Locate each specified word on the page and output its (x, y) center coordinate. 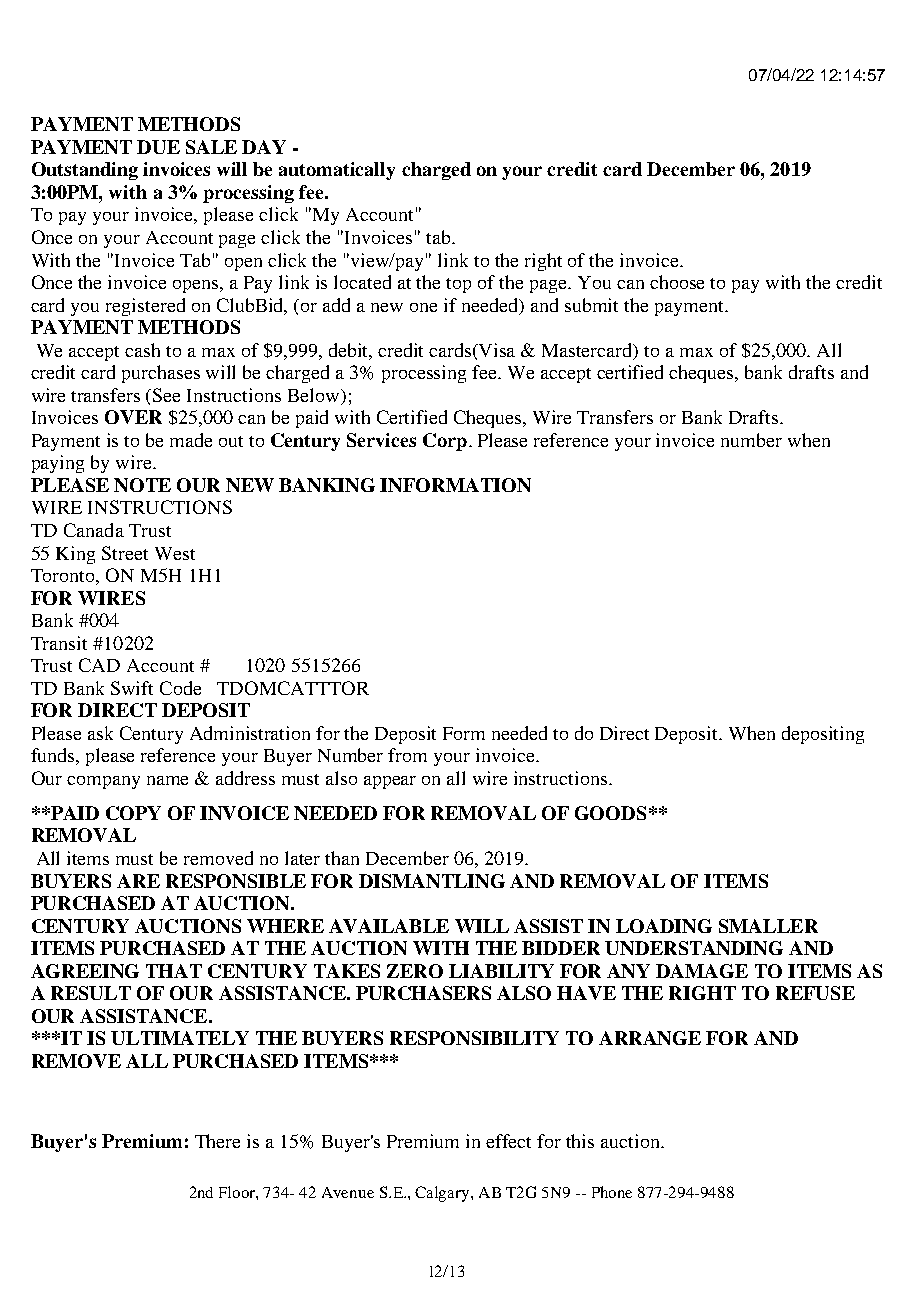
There (217, 1141)
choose (677, 282)
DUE (158, 147)
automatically (337, 171)
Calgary (443, 1194)
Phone (612, 1192)
